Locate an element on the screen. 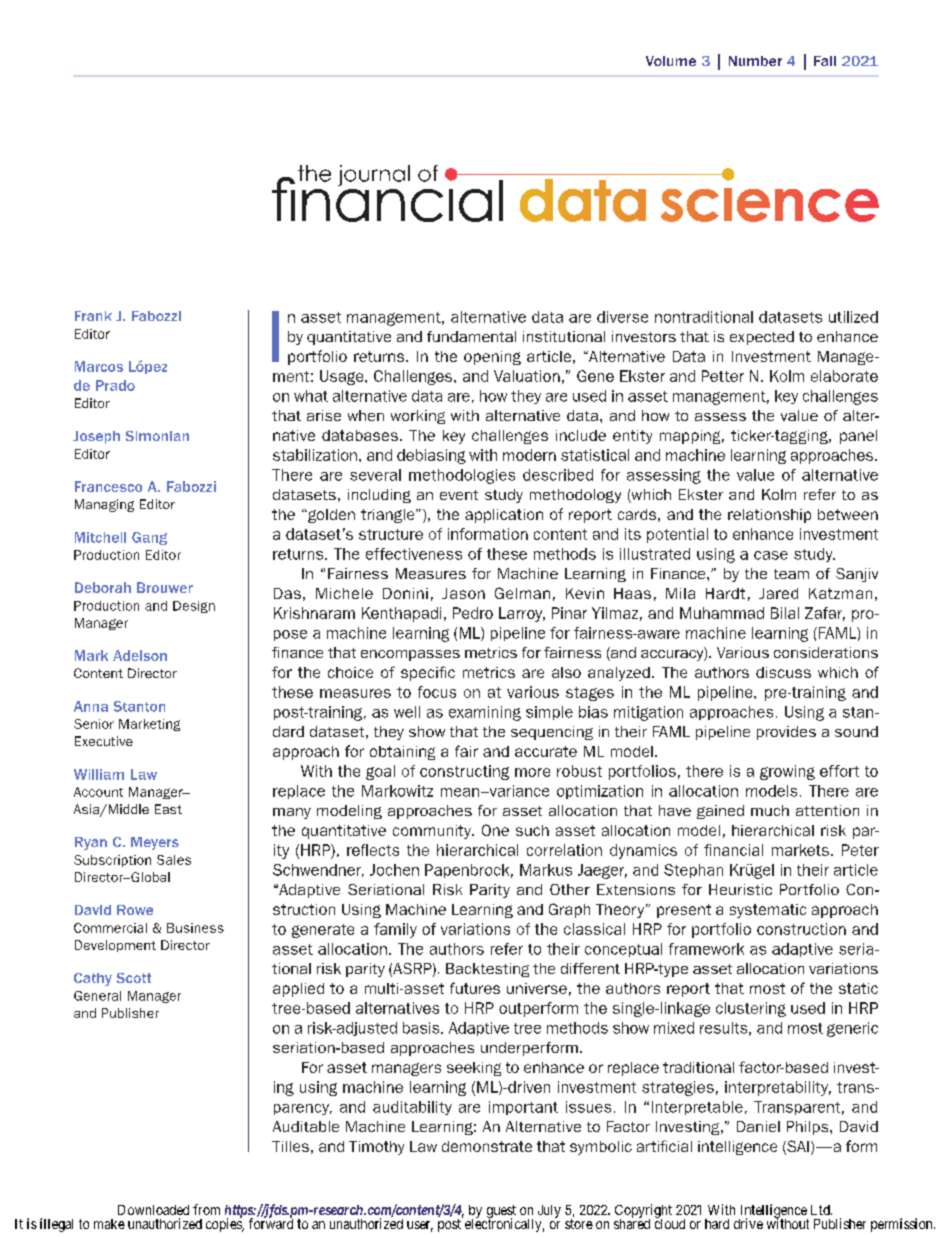 This screenshot has width=952, height=1237. Adelson is located at coordinates (140, 655).
